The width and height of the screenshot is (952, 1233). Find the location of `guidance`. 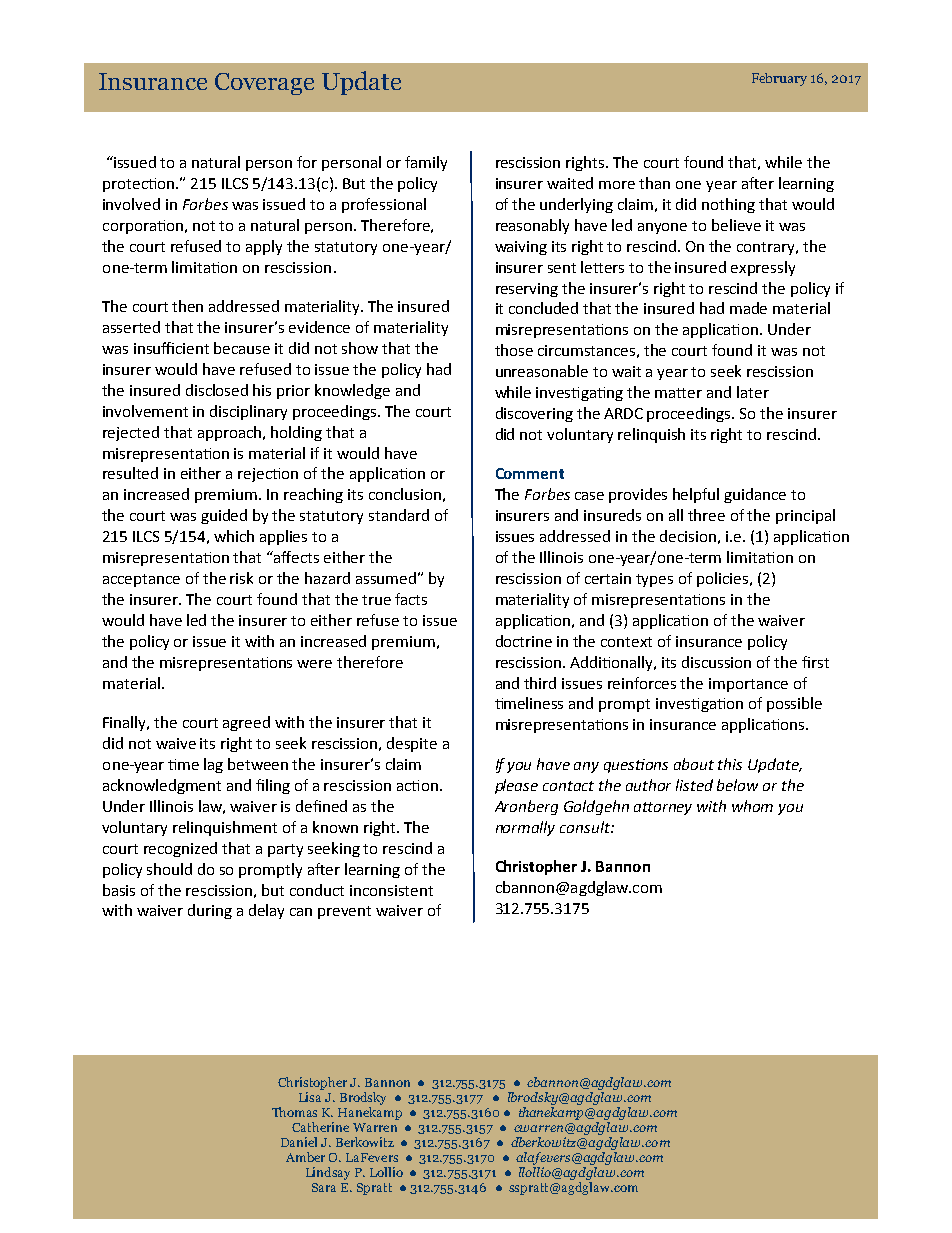

guidance is located at coordinates (755, 495).
